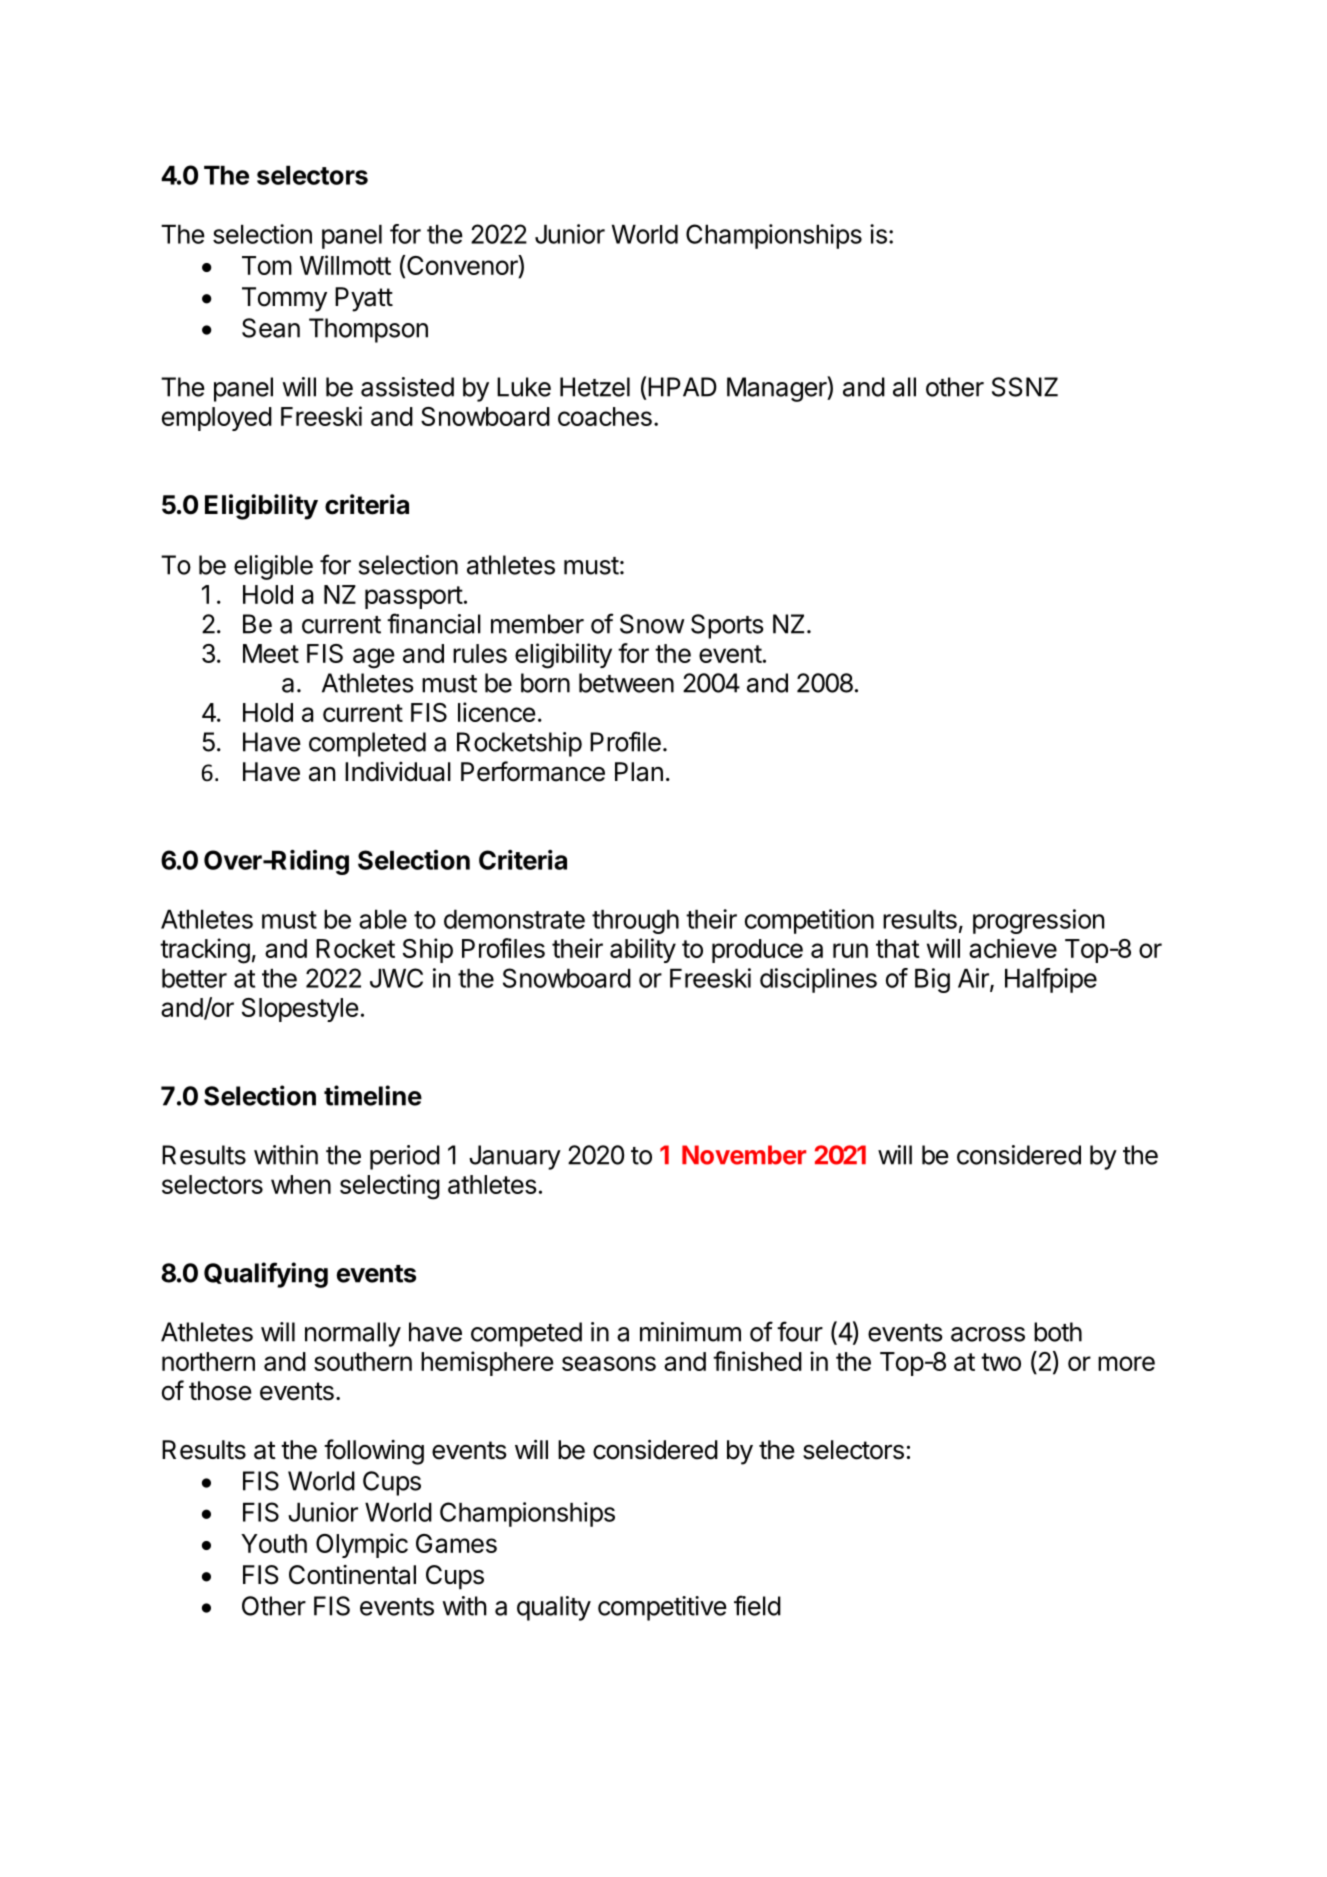 This screenshot has width=1327, height=1877. Describe the element at coordinates (271, 328) in the screenshot. I see `Sean` at that location.
